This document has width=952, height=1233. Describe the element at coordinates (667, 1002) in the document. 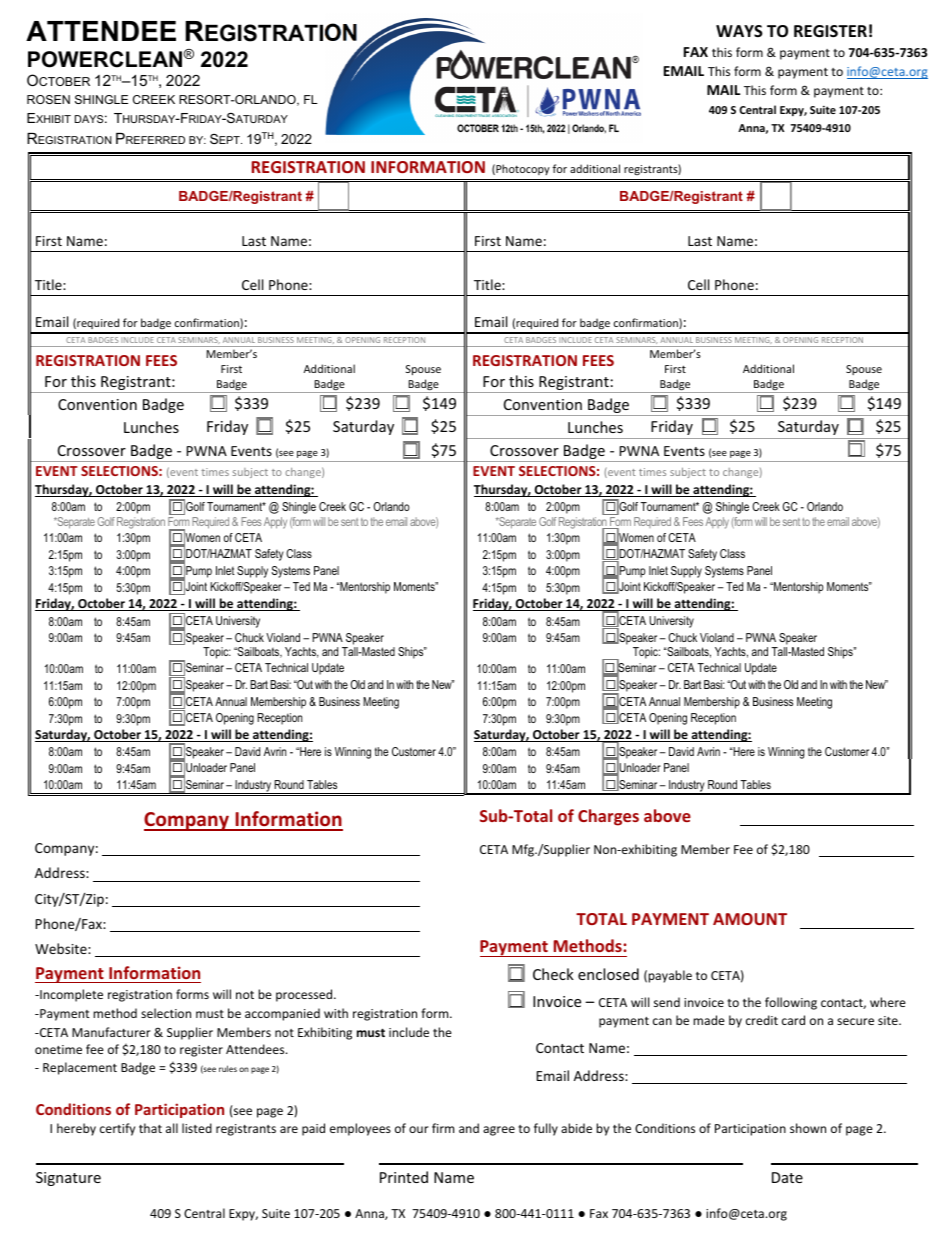

I see `send` at that location.
